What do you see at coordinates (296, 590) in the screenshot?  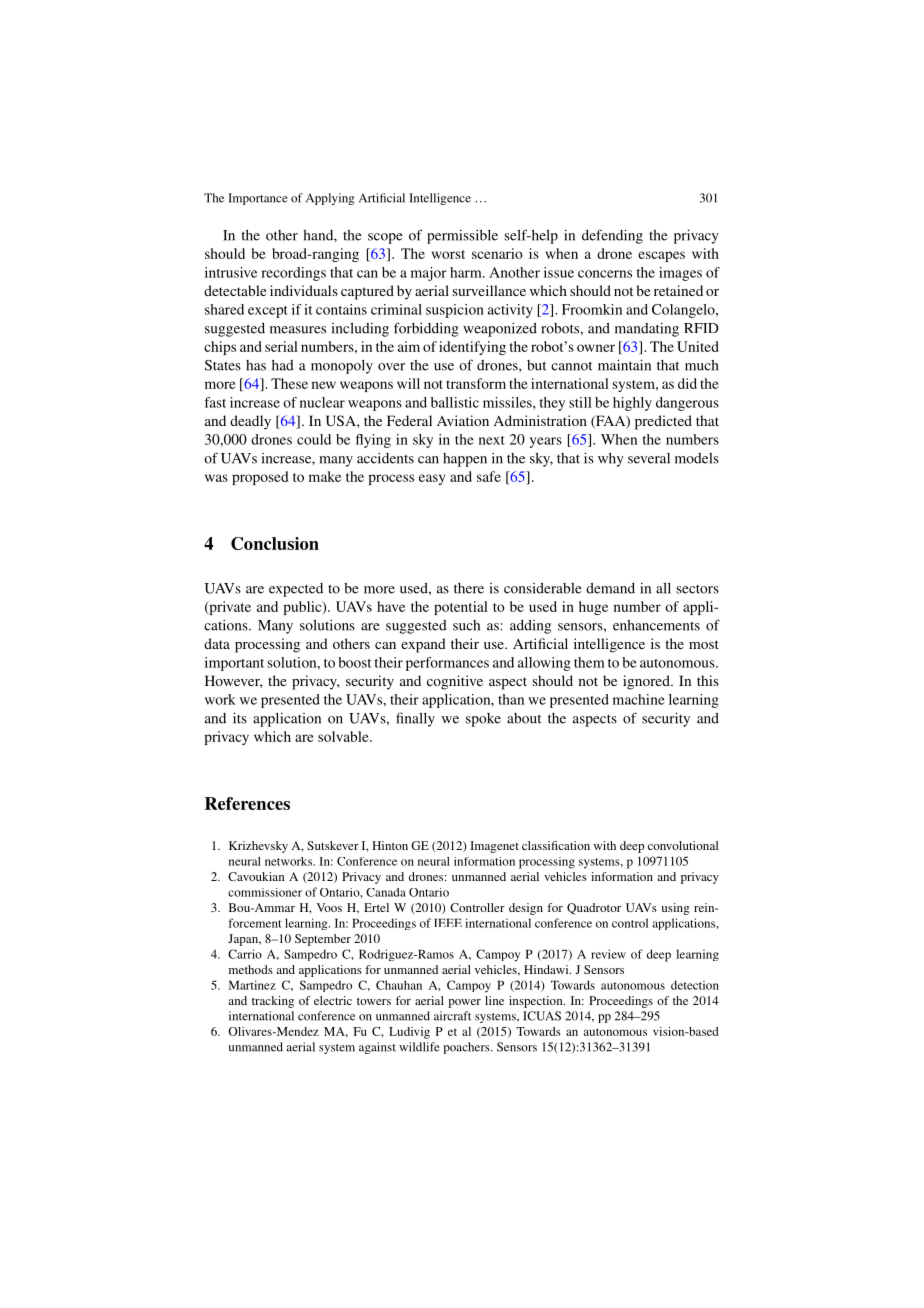 I see `expected` at bounding box center [296, 590].
